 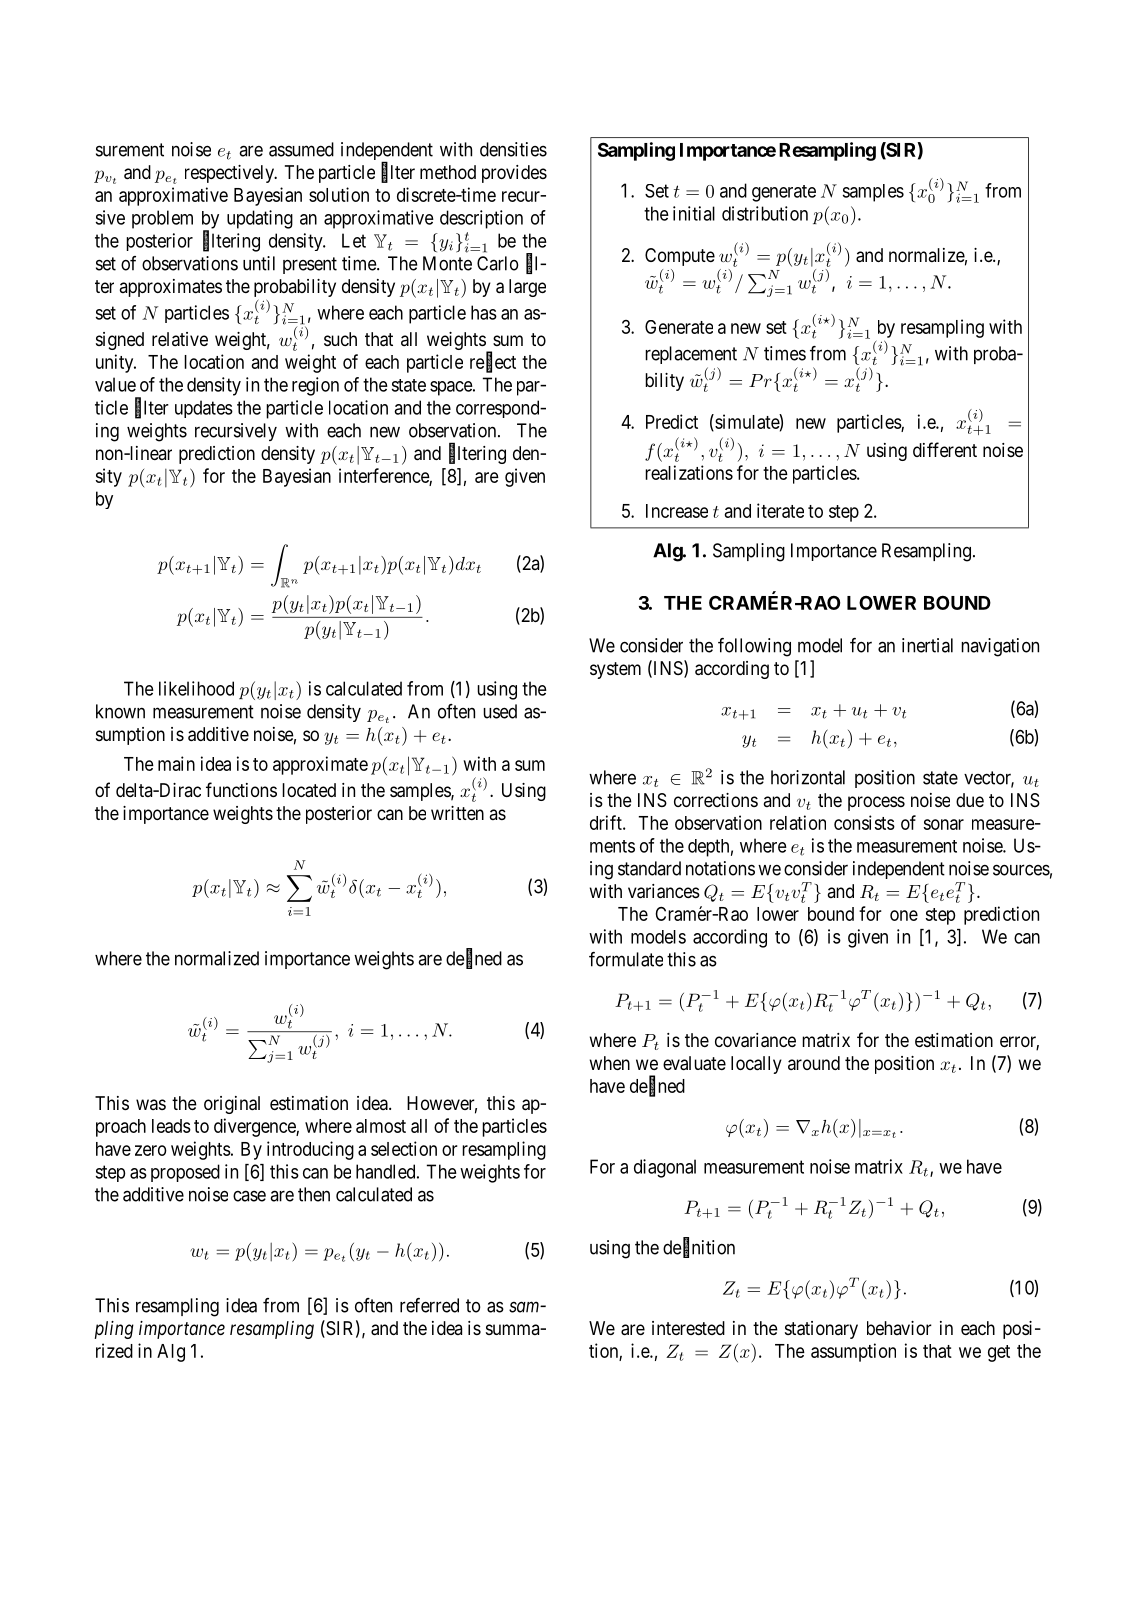 What do you see at coordinates (899, 1328) in the screenshot?
I see `behavior` at bounding box center [899, 1328].
